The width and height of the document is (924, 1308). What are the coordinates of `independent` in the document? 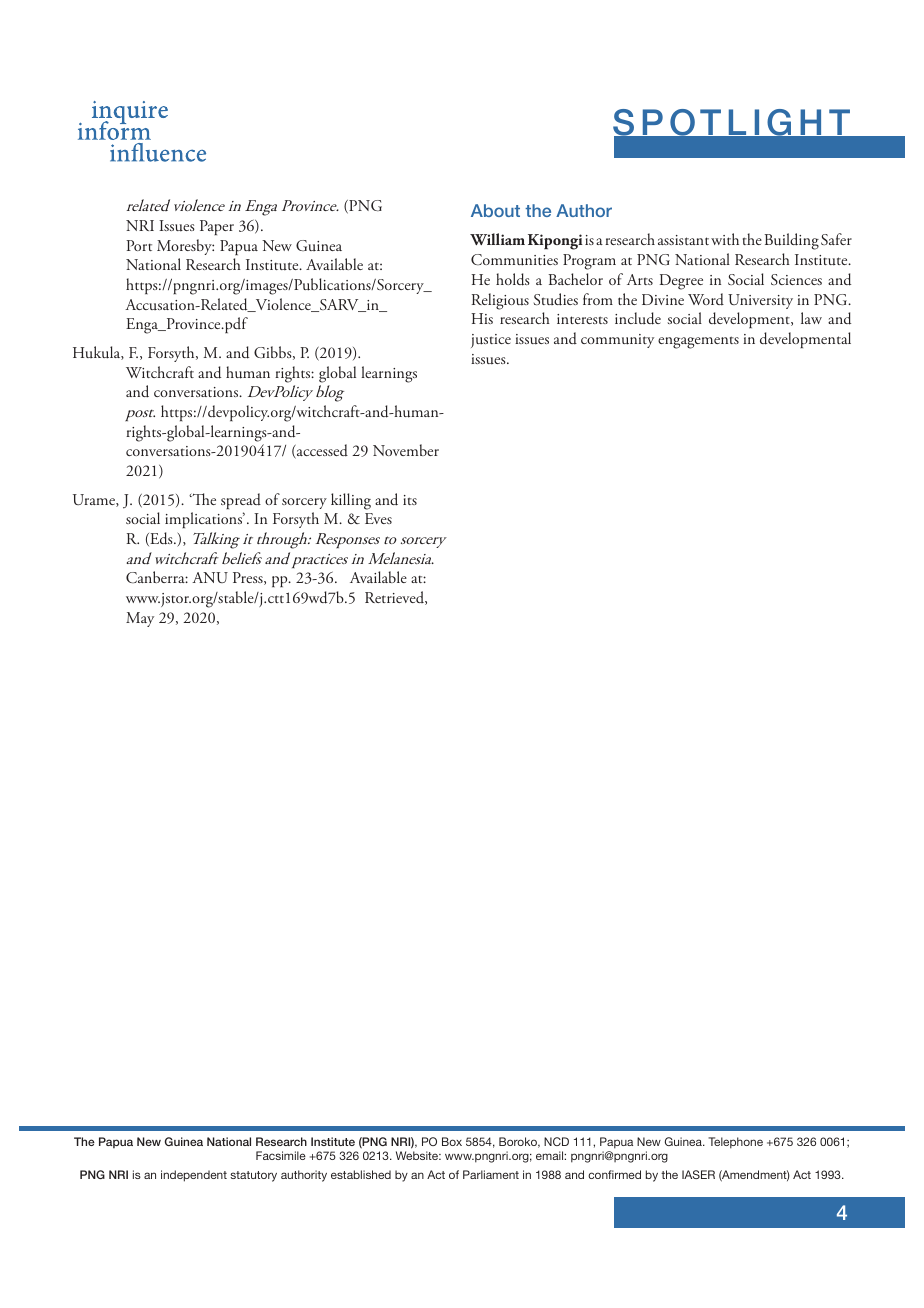 It's located at (194, 1176).
